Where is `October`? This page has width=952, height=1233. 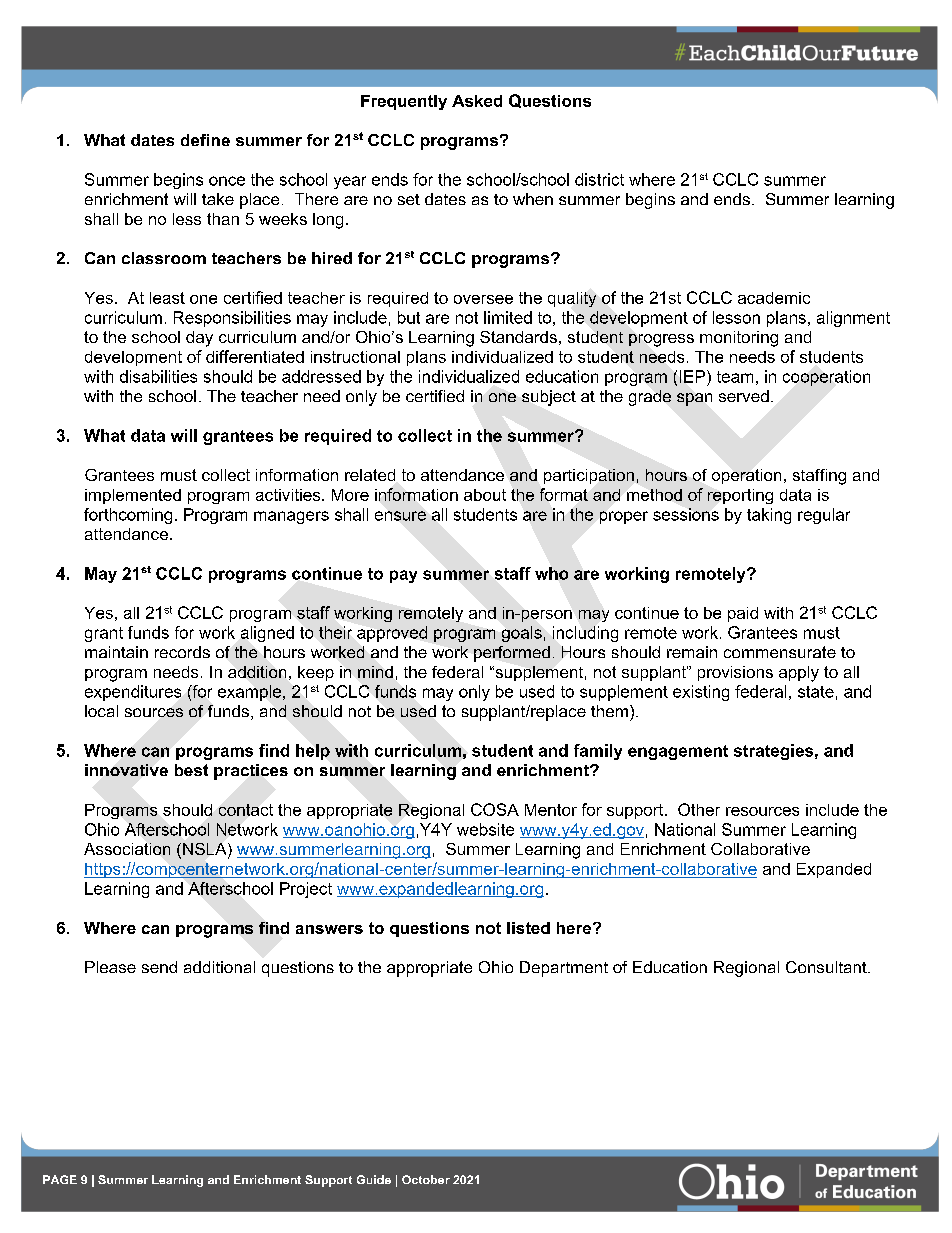 October is located at coordinates (426, 1179).
